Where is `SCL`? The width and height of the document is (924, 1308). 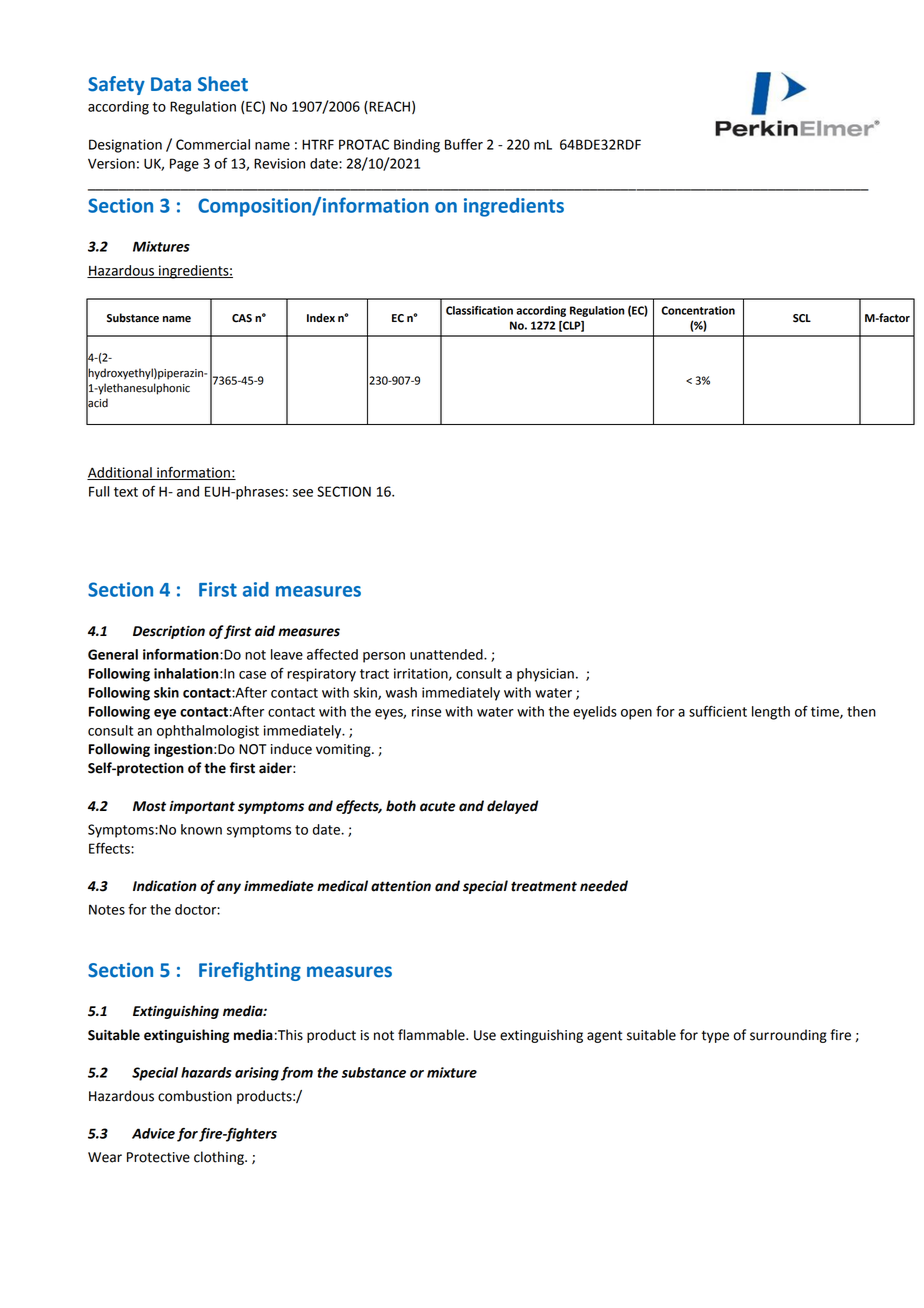 SCL is located at coordinates (802, 318).
